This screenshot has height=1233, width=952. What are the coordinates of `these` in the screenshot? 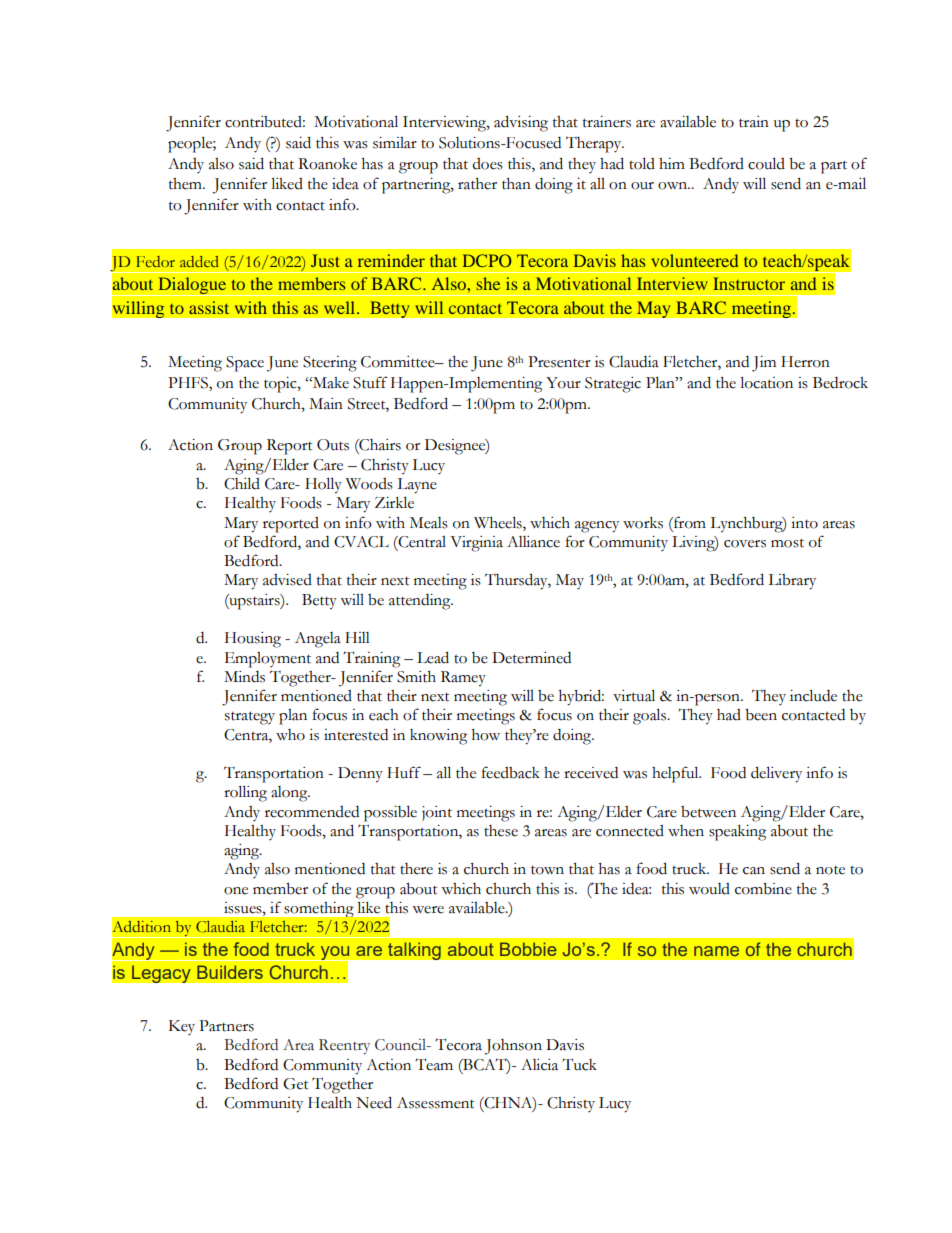 It's located at (501, 831).
